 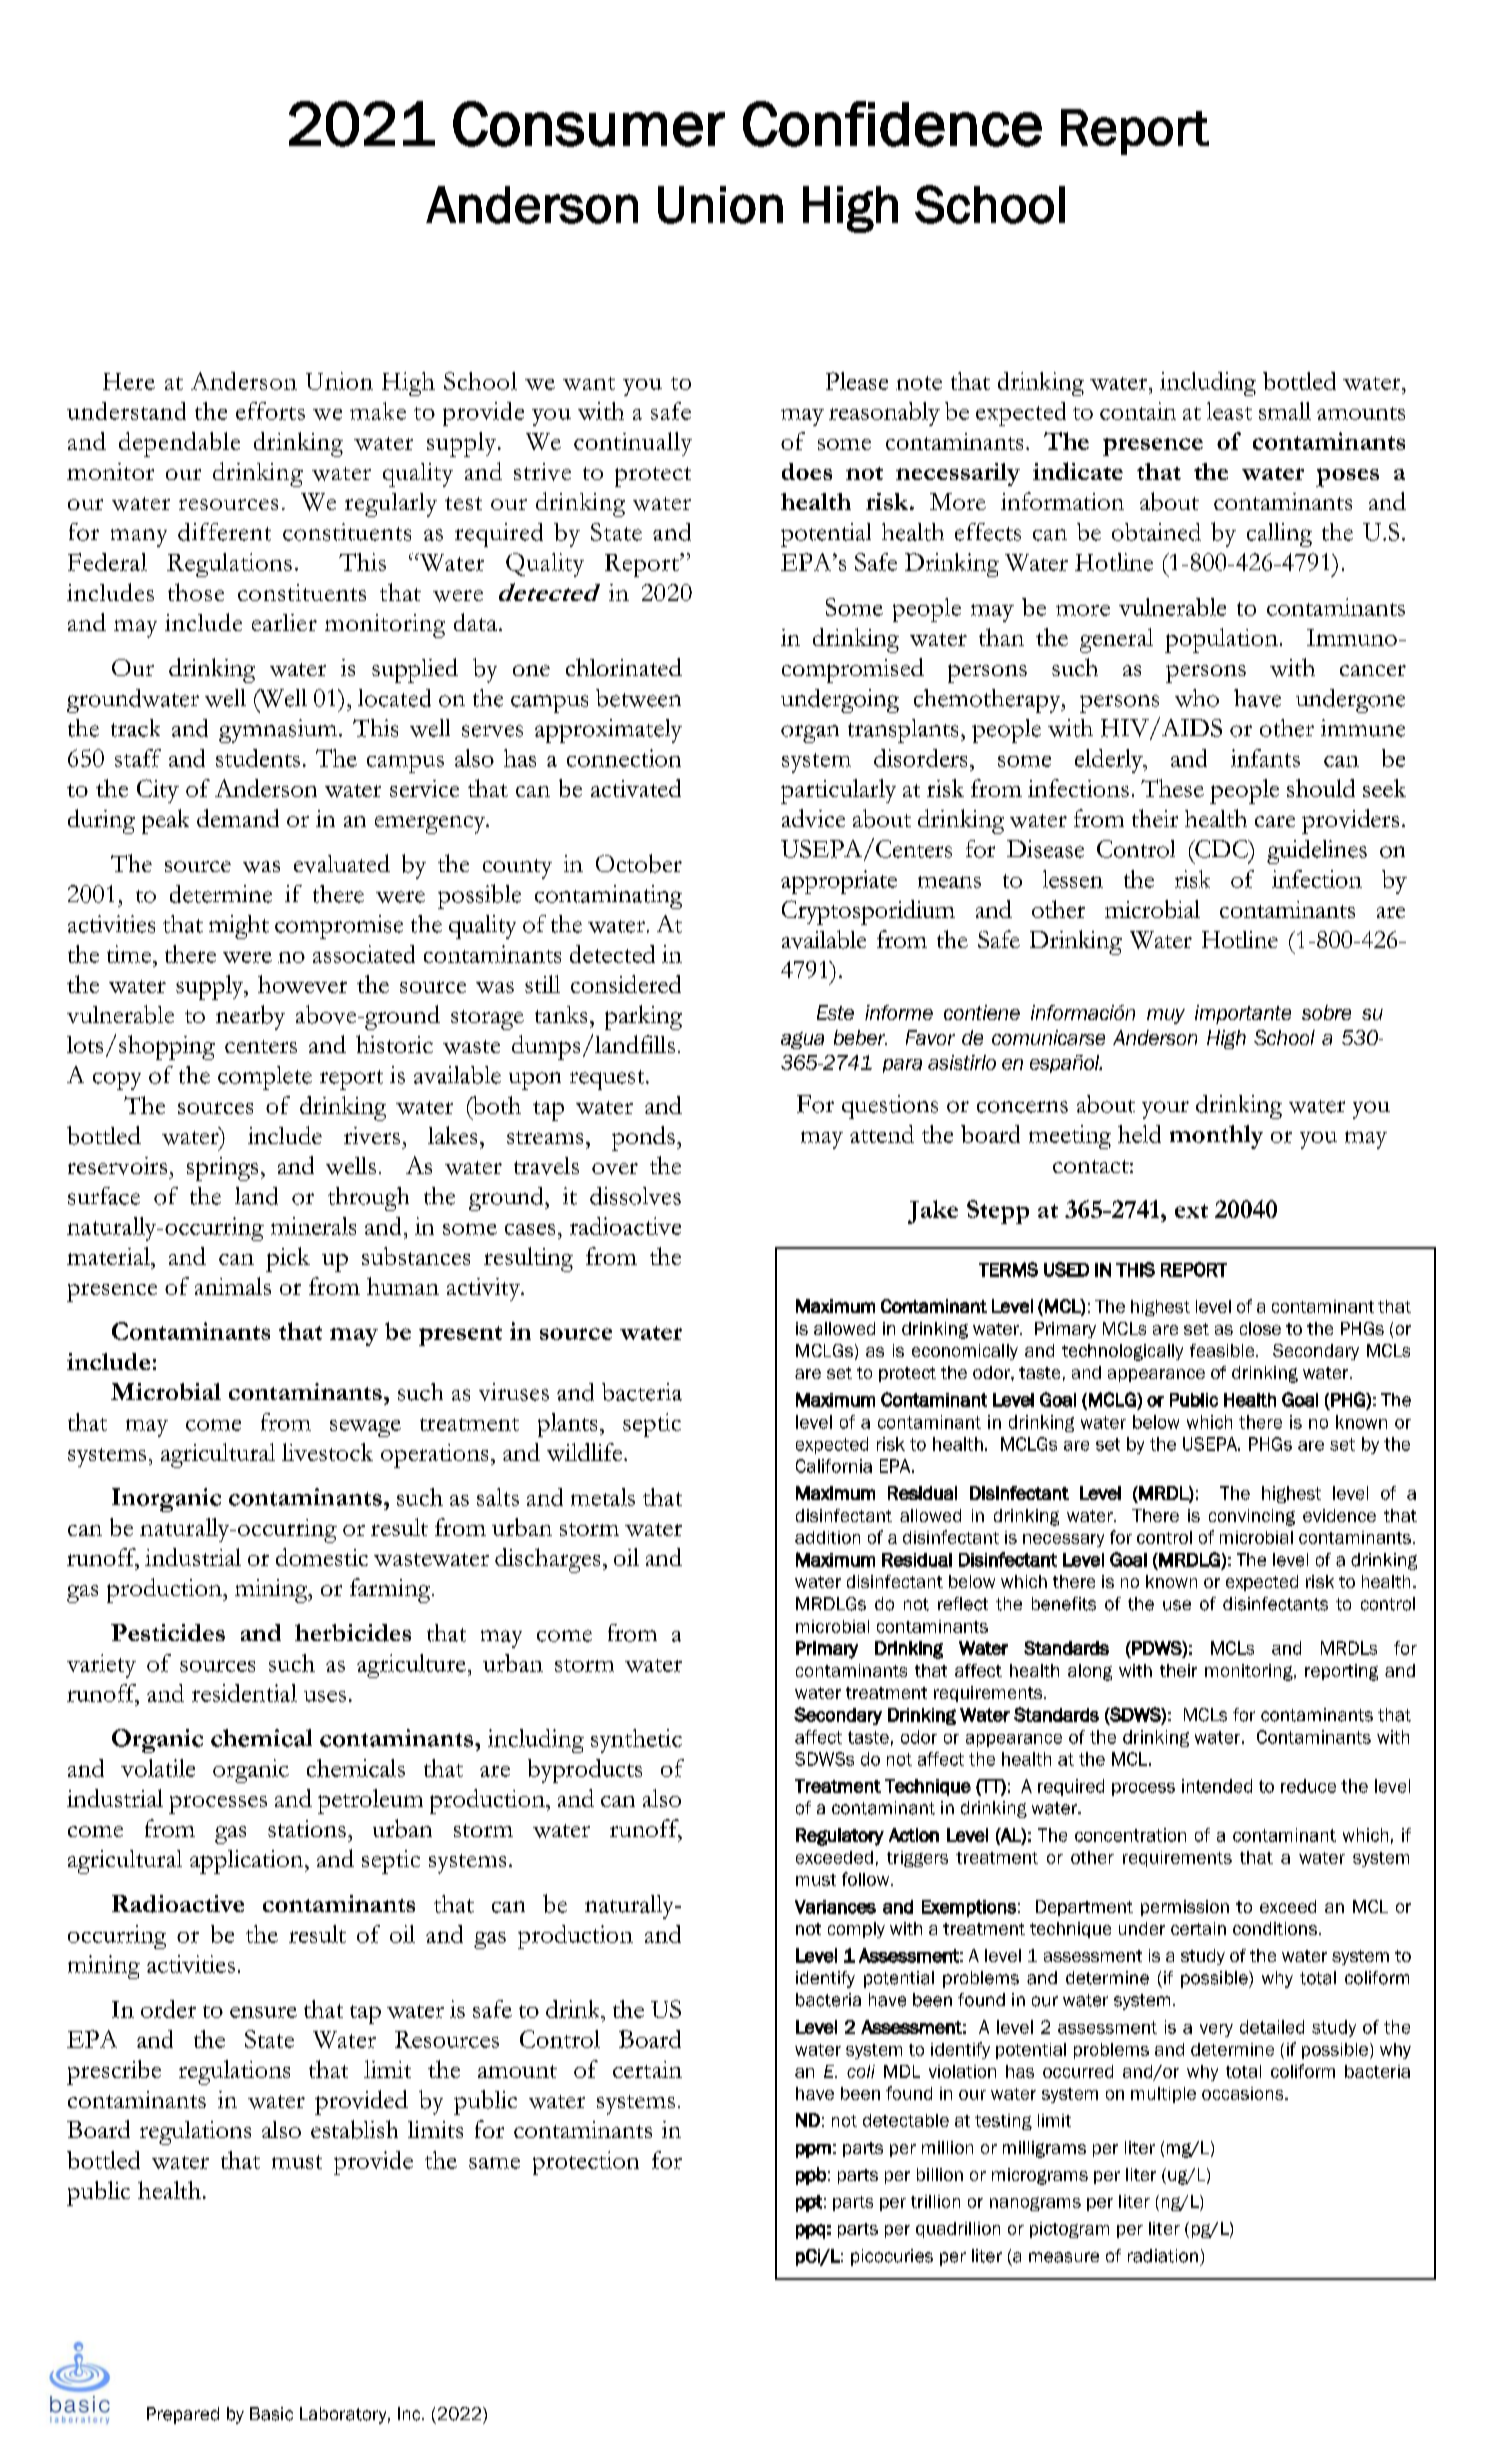 I want to click on Confidence, so click(x=892, y=124).
